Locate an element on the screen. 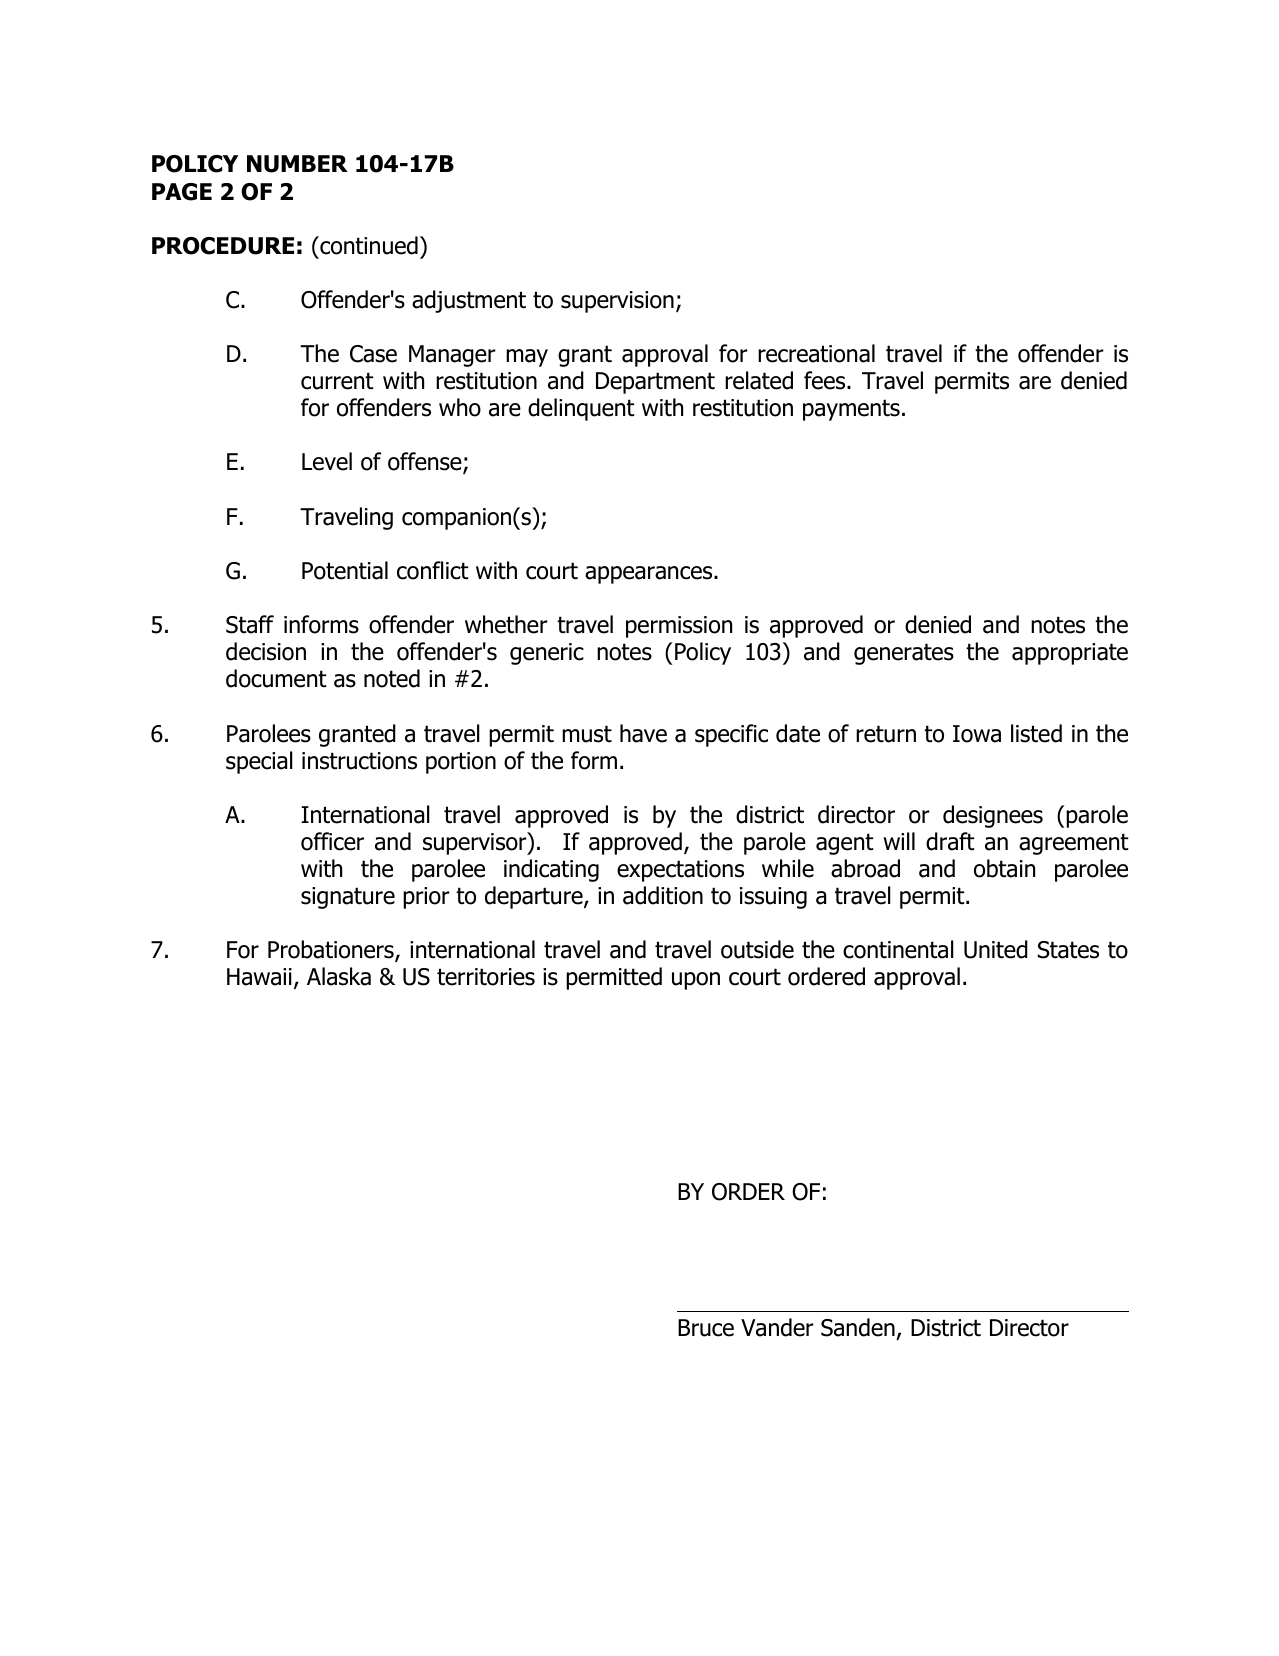  recreational is located at coordinates (816, 353).
